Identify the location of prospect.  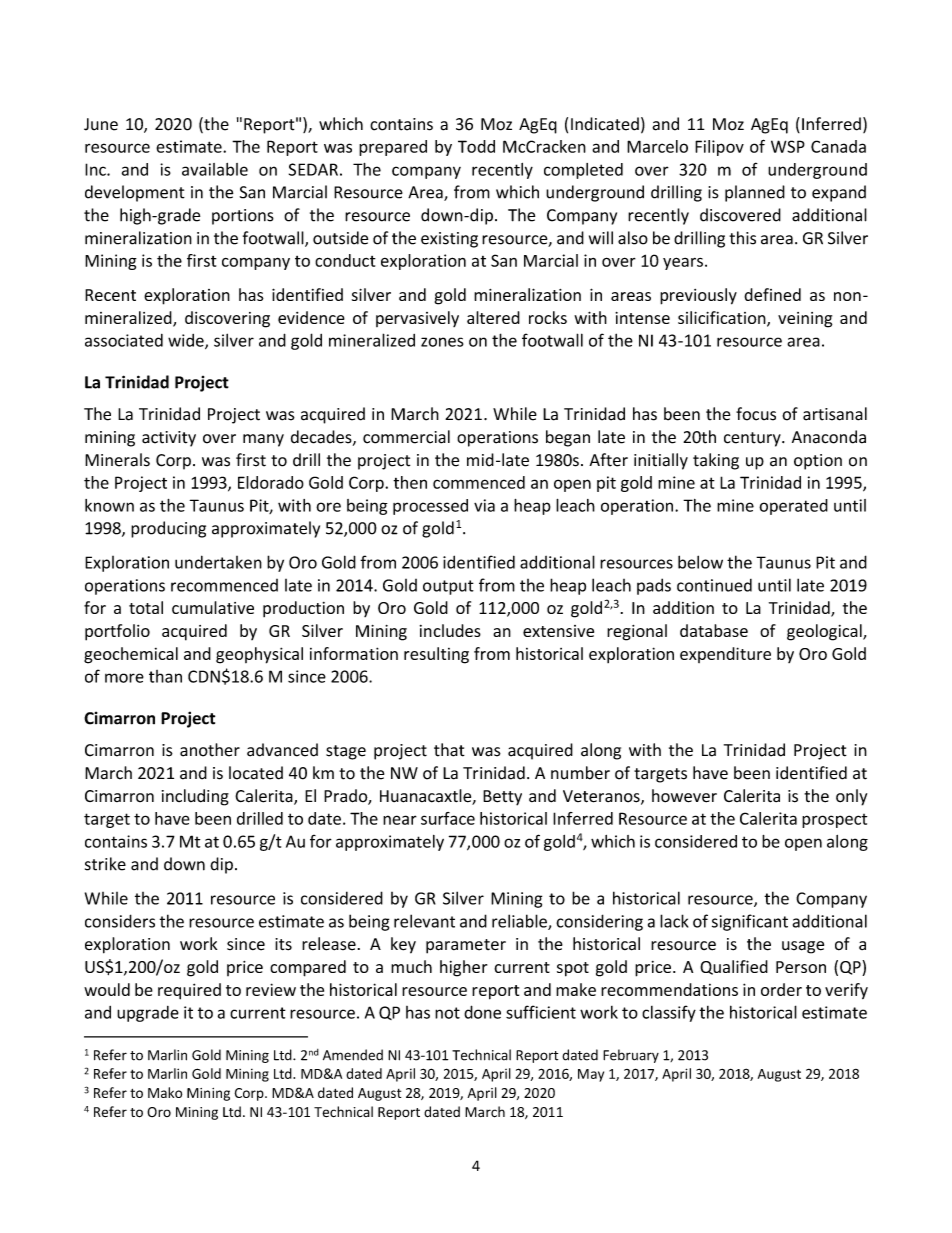
(834, 821).
